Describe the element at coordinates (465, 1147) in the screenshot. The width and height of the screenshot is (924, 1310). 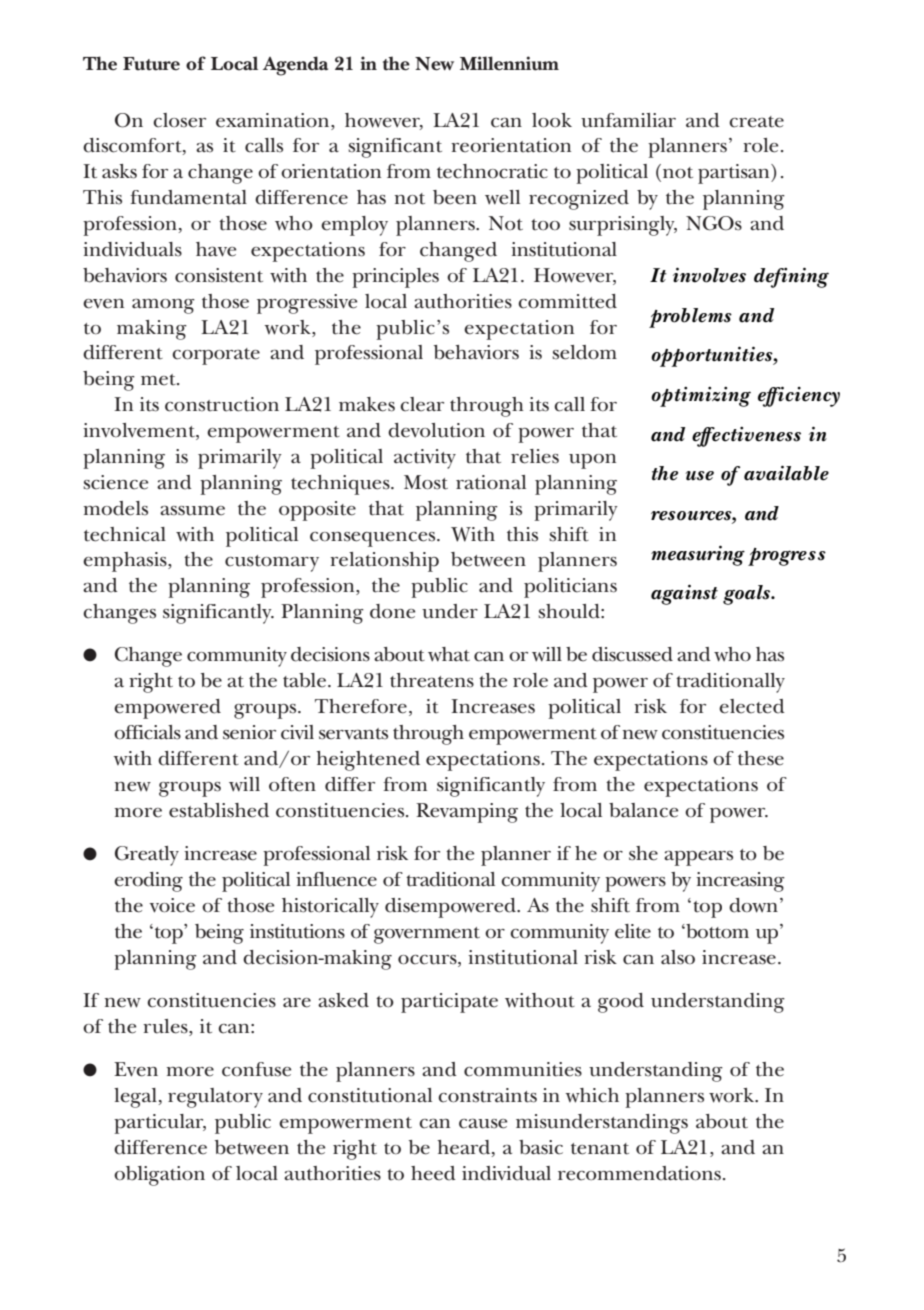
I see `heard` at that location.
